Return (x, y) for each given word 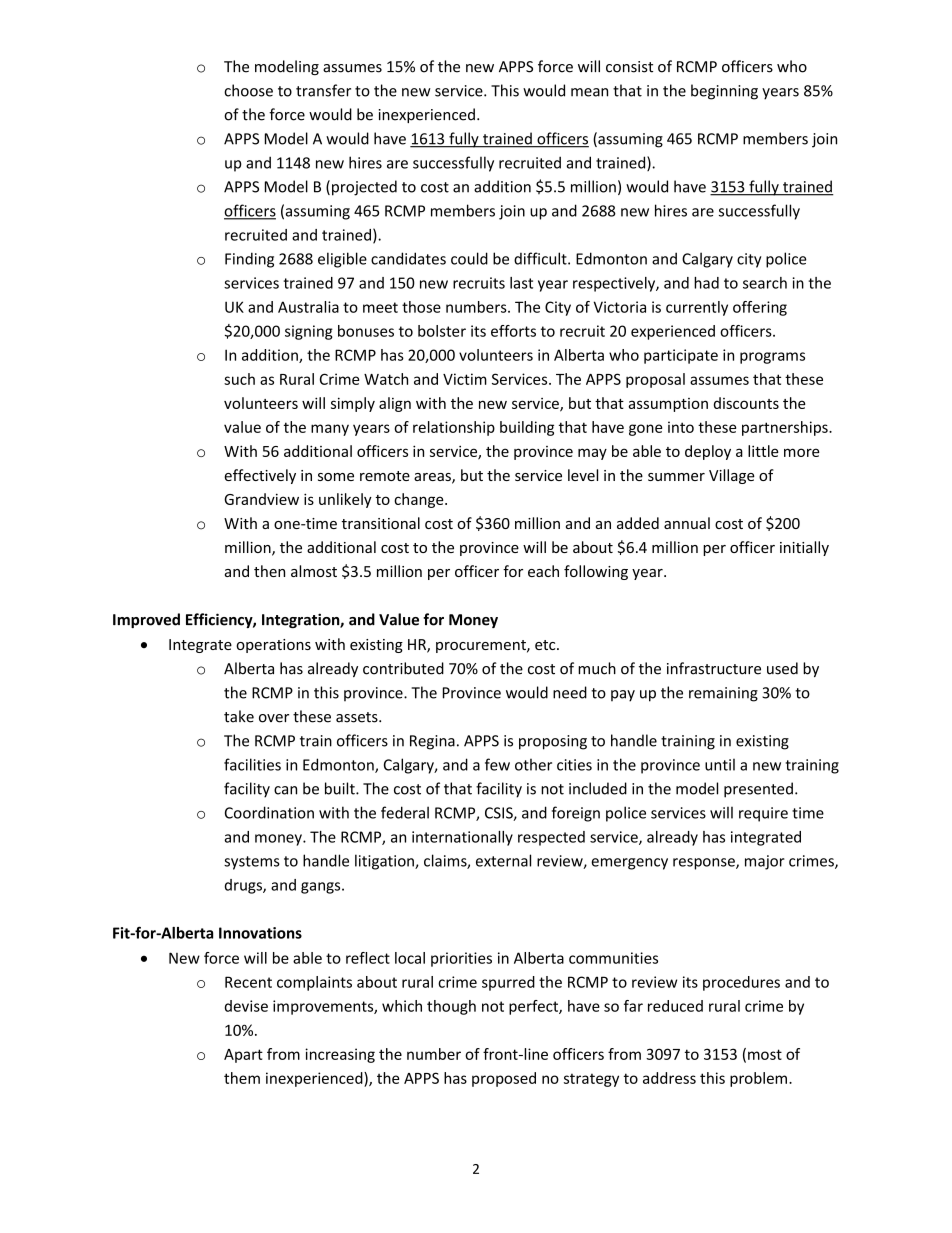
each (543, 571)
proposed (504, 1079)
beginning (724, 92)
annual (687, 523)
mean (589, 92)
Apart (243, 1056)
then (269, 571)
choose (248, 90)
